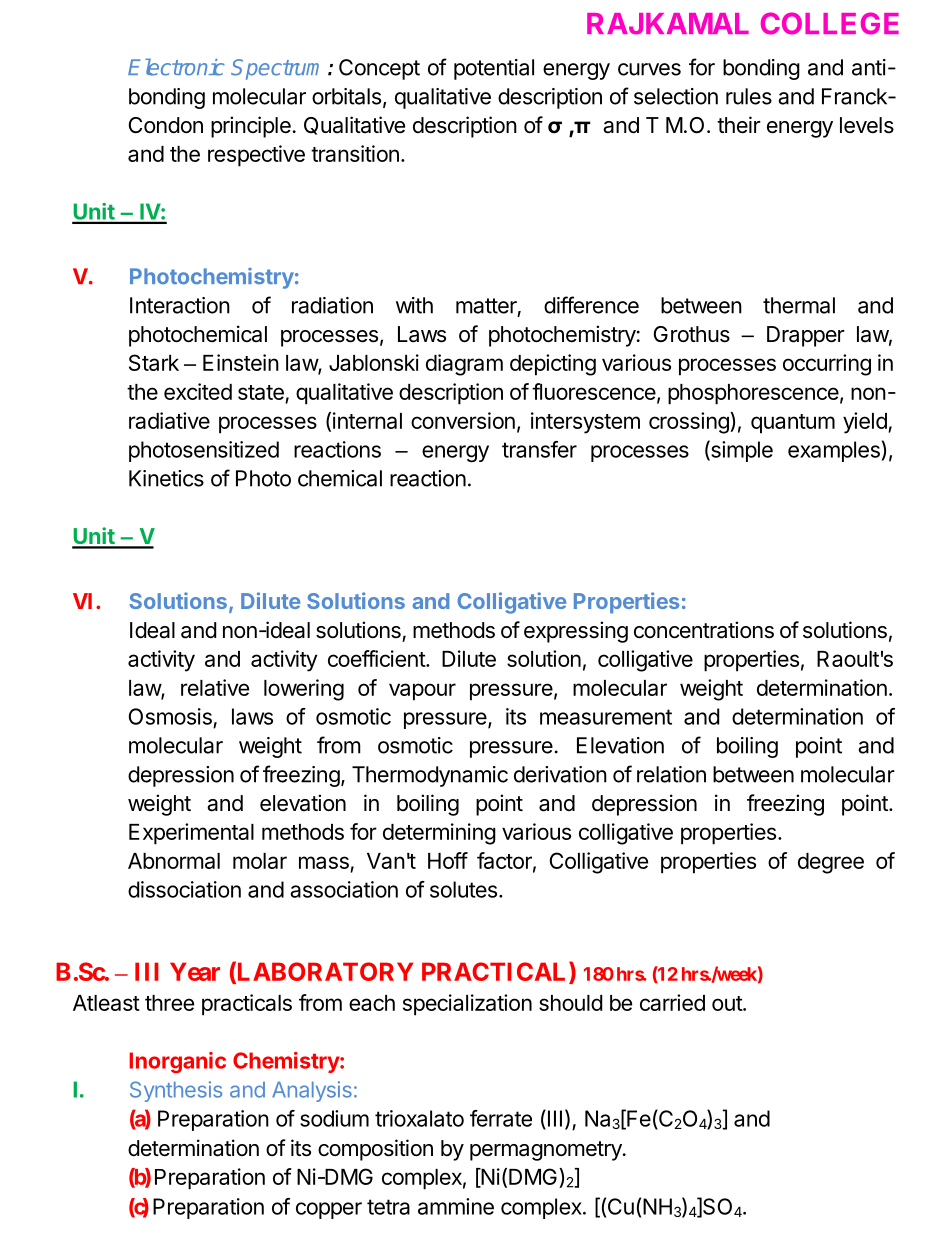  I want to click on degree, so click(831, 863).
